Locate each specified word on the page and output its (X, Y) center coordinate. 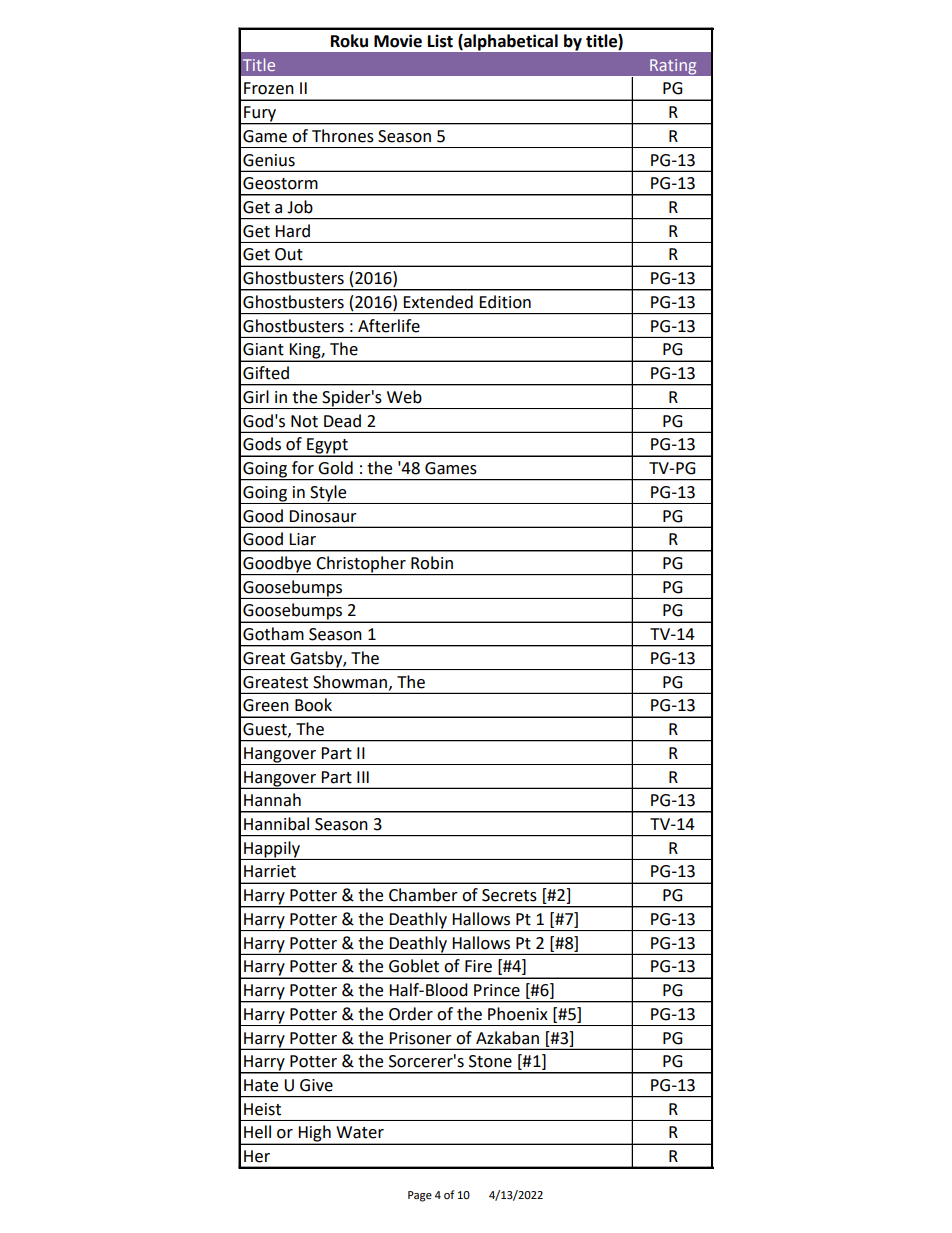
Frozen (269, 88)
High (314, 1134)
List (440, 41)
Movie (398, 41)
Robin (432, 563)
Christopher (361, 565)
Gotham (273, 634)
